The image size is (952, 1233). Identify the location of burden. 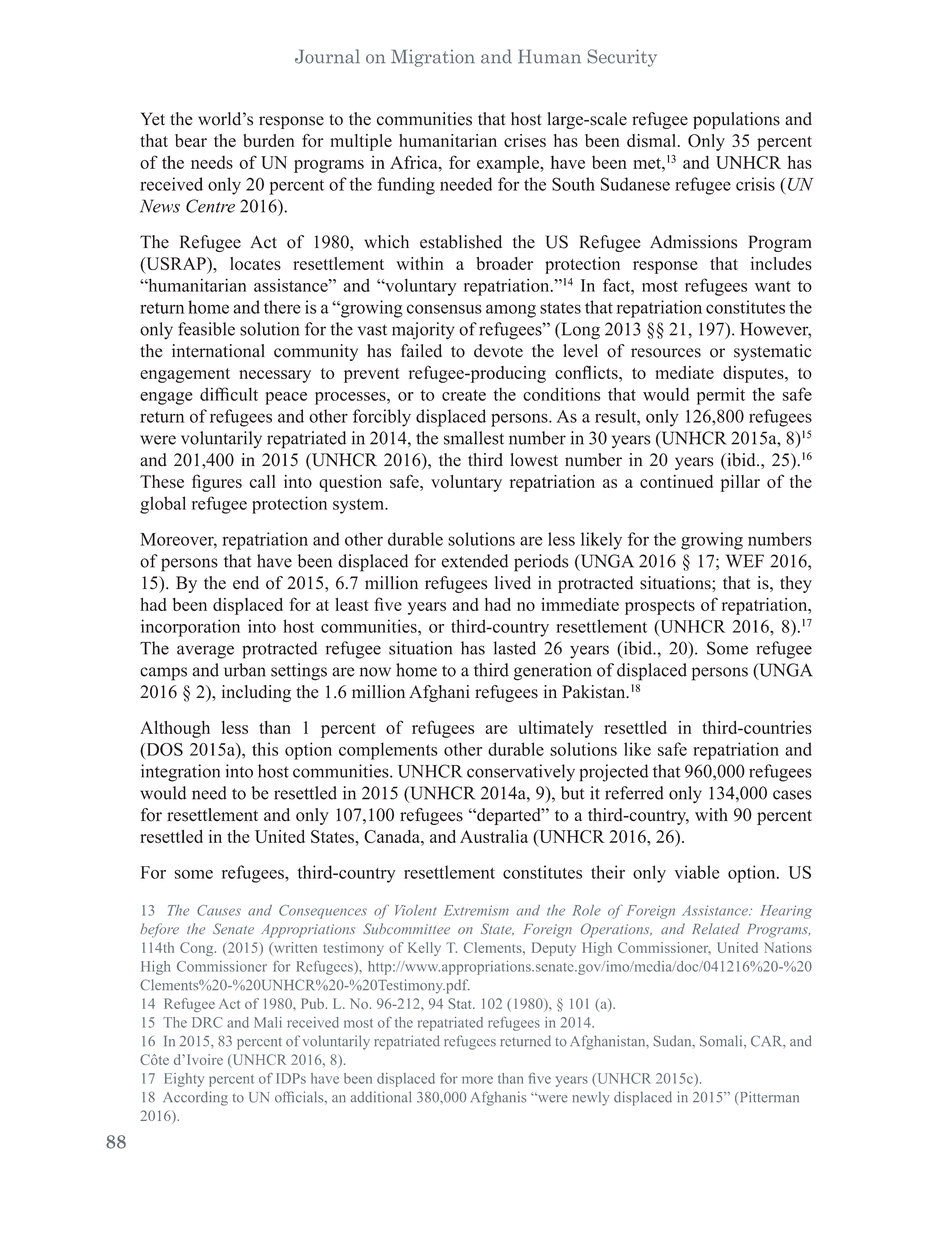
(268, 140).
